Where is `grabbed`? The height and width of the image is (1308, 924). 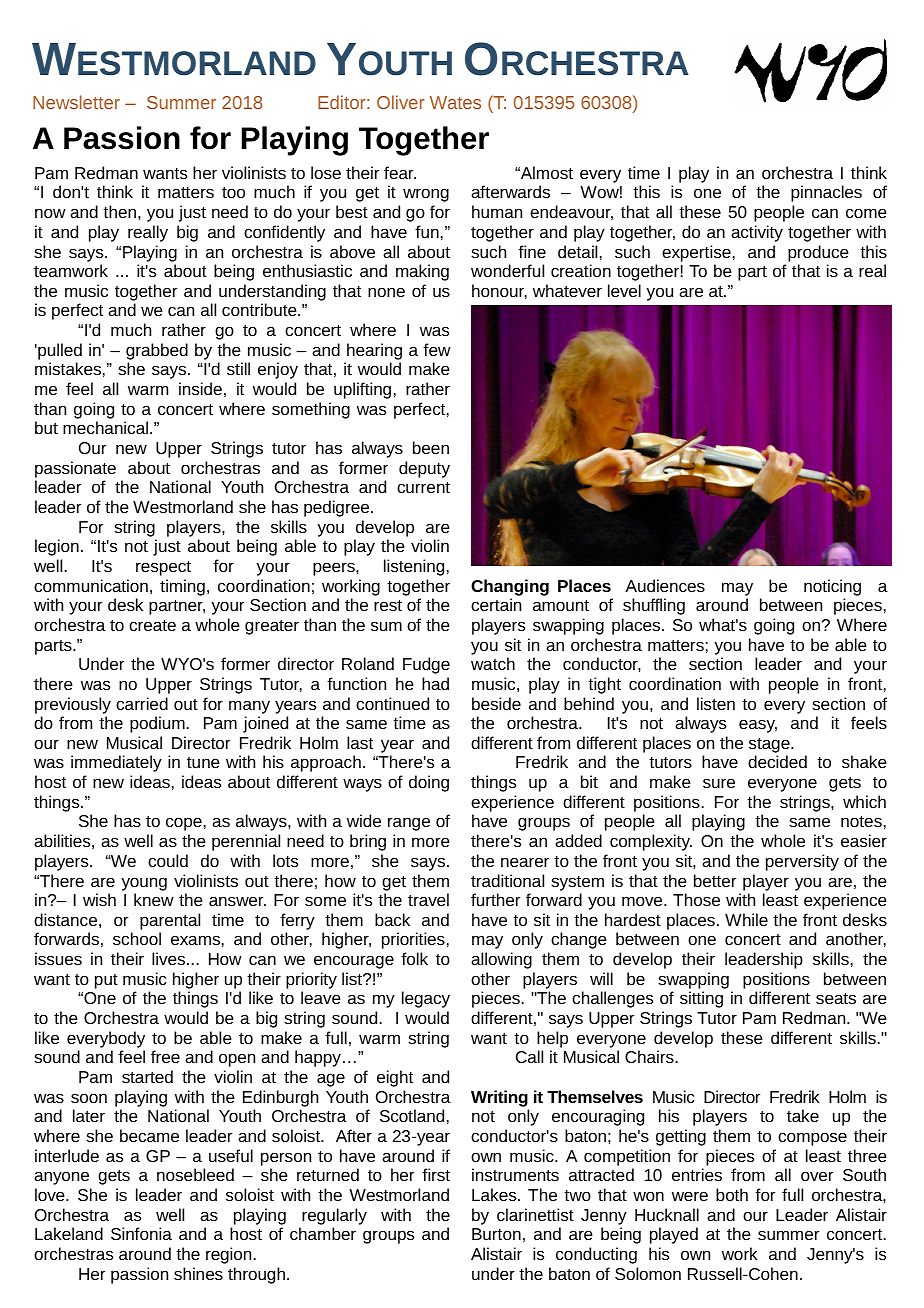 grabbed is located at coordinates (157, 351).
